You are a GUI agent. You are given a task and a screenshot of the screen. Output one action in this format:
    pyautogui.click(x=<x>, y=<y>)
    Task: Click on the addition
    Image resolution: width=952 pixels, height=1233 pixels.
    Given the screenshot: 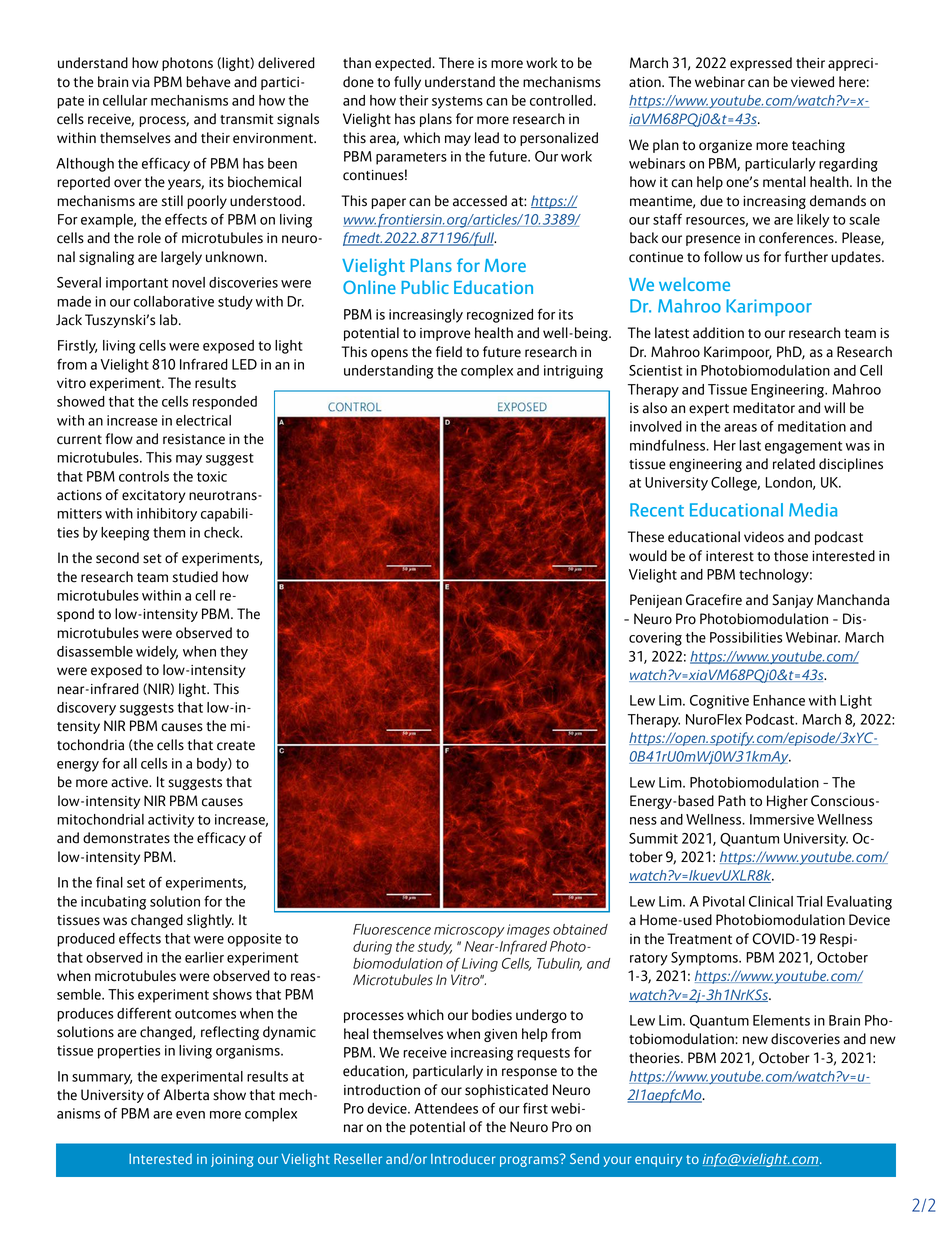 What is the action you would take?
    pyautogui.click(x=718, y=333)
